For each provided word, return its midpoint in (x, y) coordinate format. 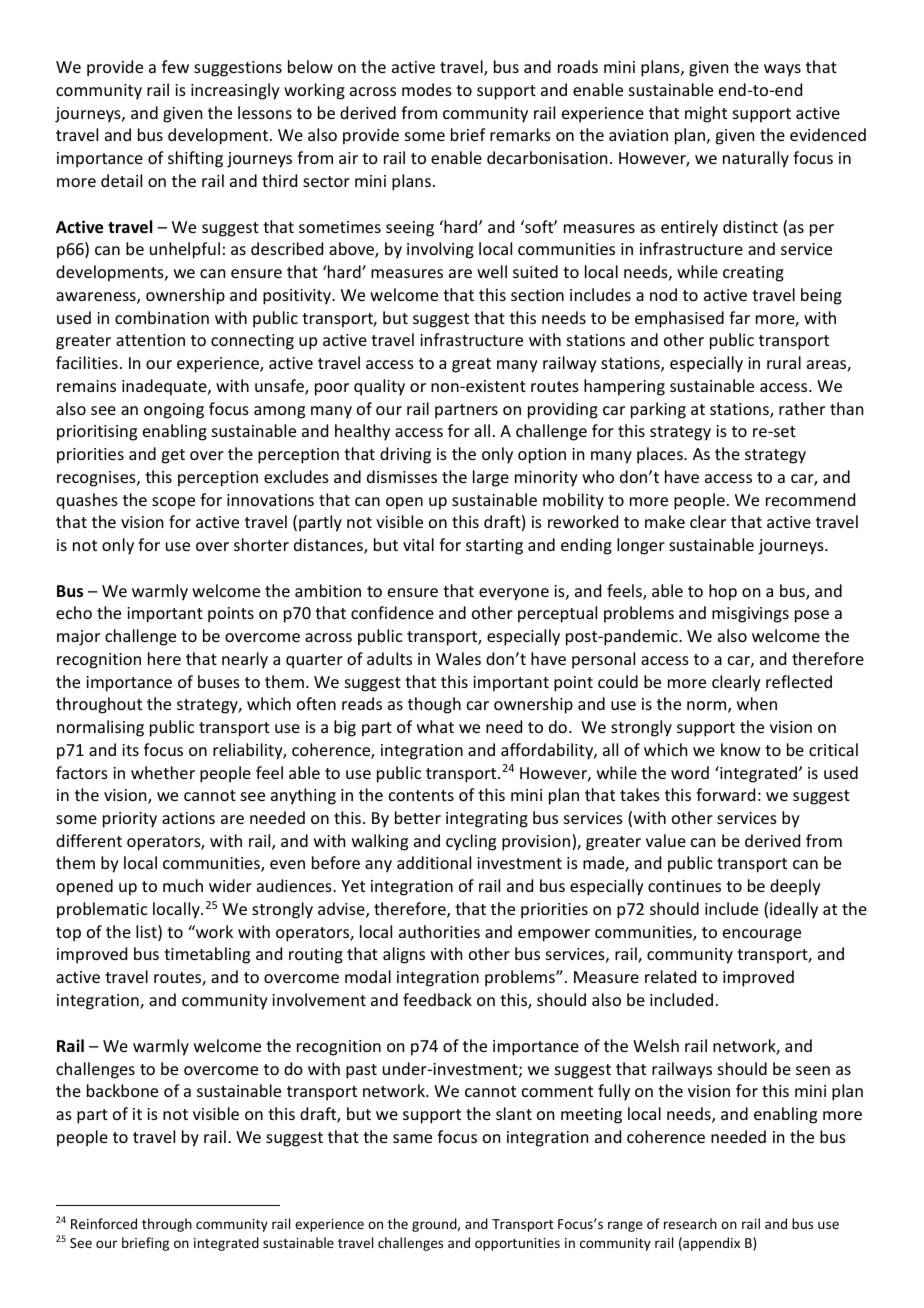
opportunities (517, 1244)
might (706, 114)
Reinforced (104, 1223)
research (690, 1223)
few (175, 66)
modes (427, 89)
